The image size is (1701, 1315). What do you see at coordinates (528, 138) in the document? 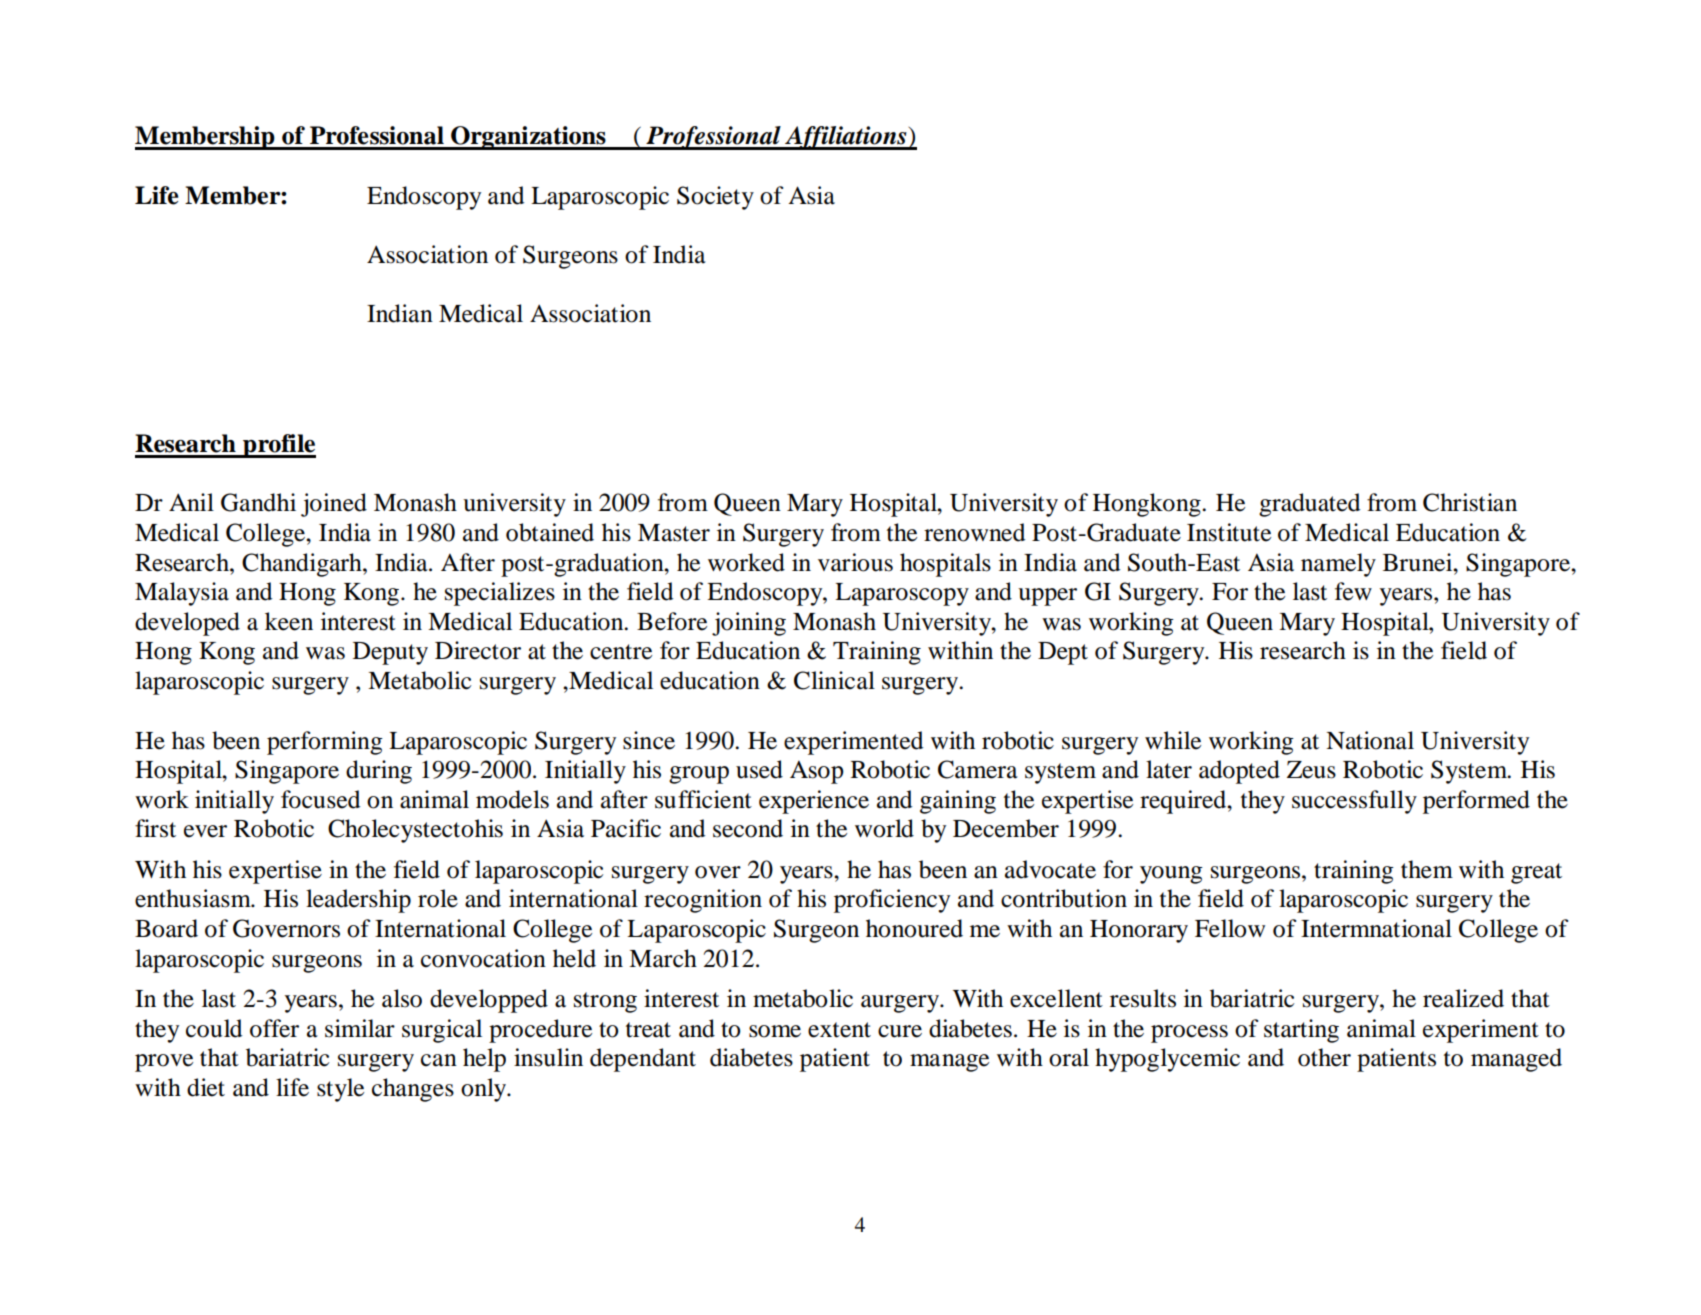
I see `Organizations` at bounding box center [528, 138].
